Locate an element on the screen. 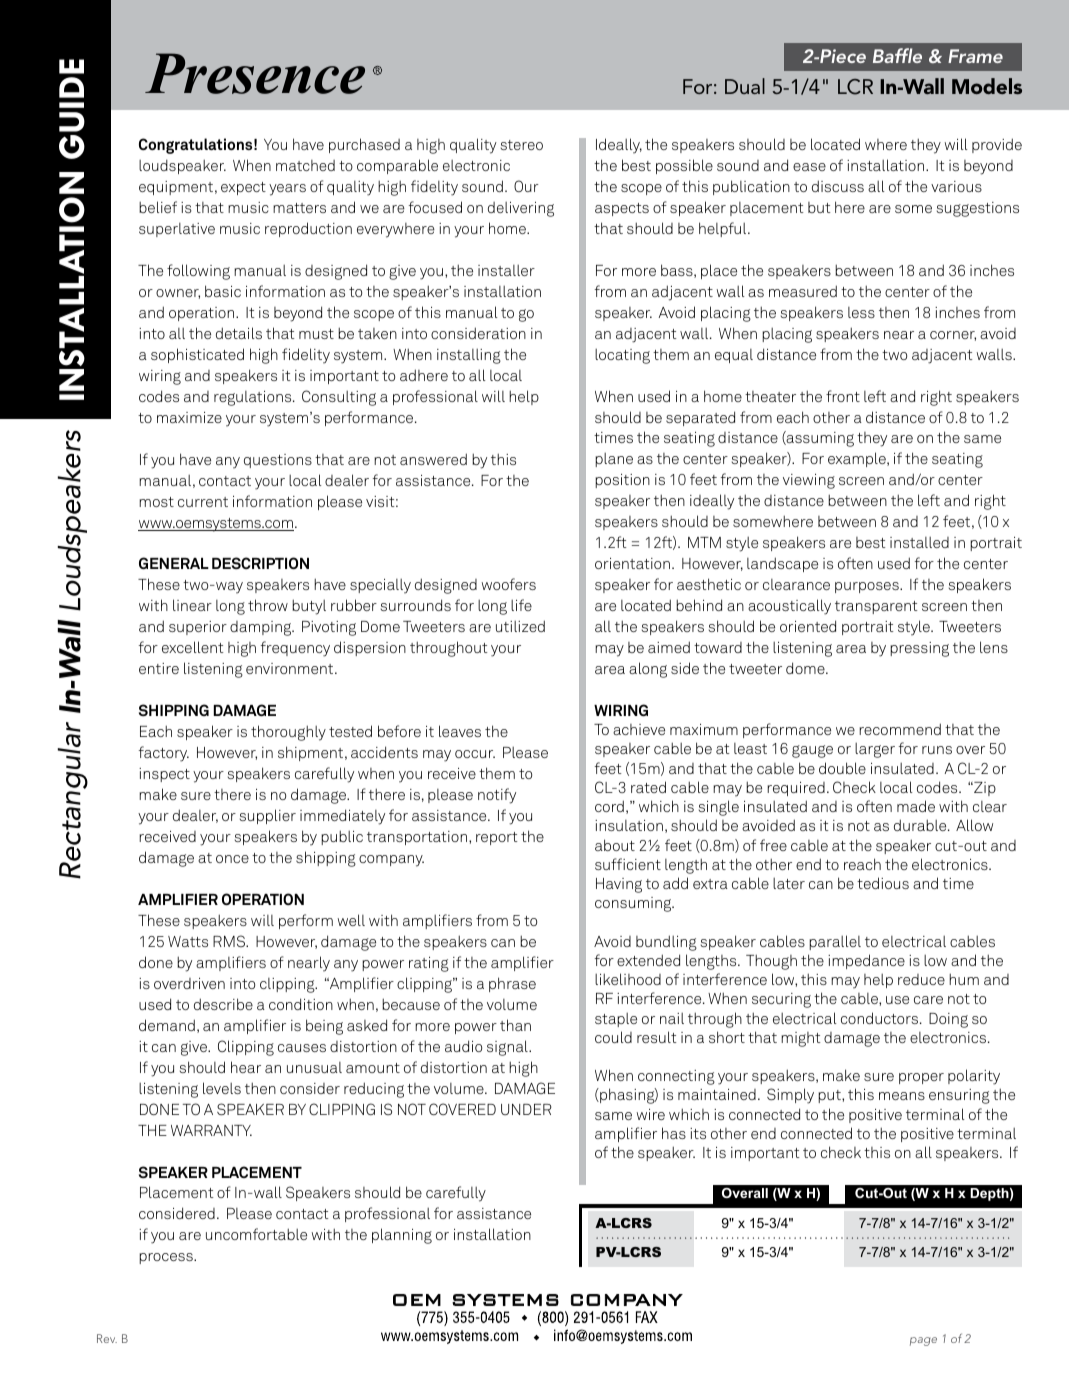 This screenshot has height=1384, width=1069. process is located at coordinates (167, 1258).
